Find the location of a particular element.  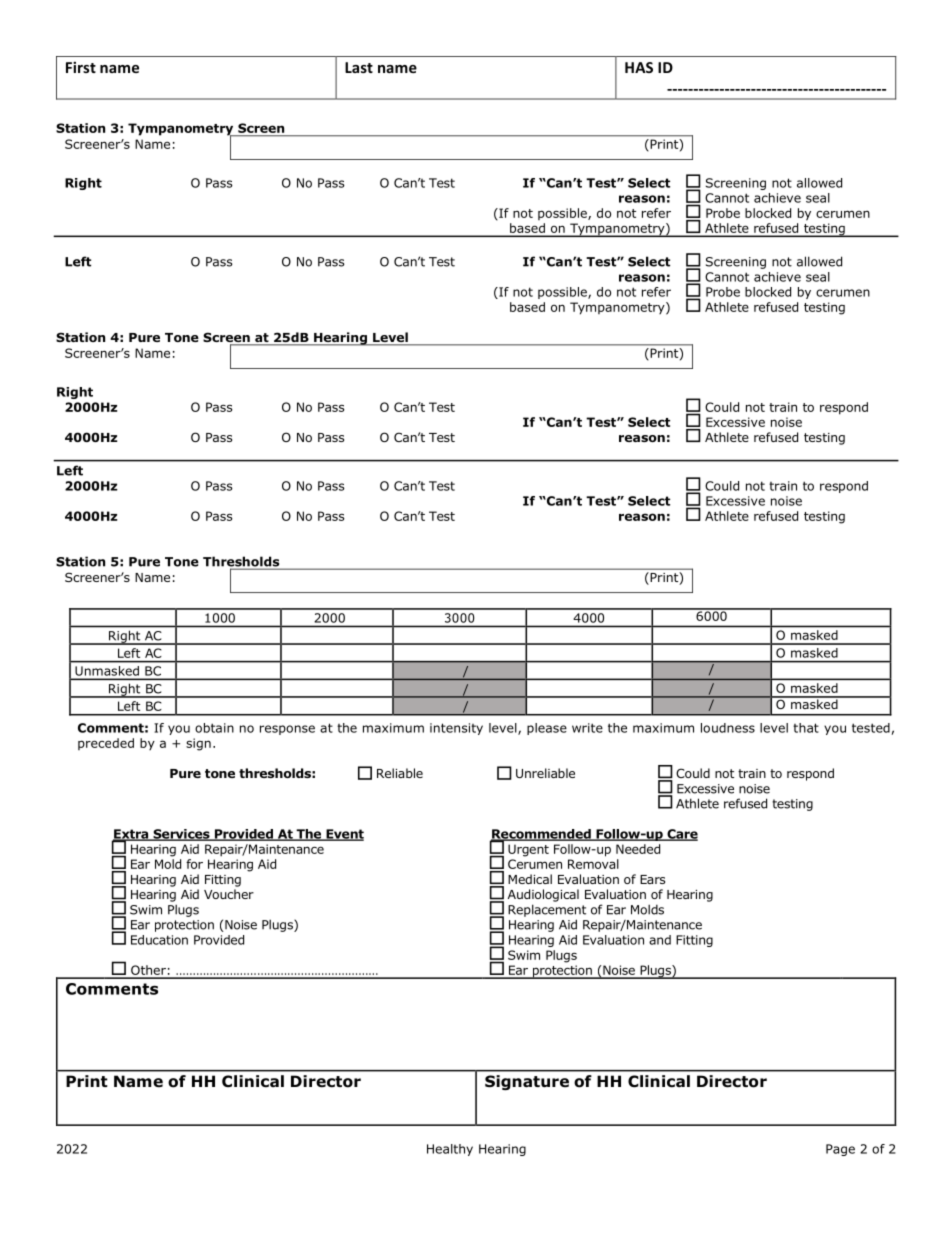

please is located at coordinates (547, 729).
